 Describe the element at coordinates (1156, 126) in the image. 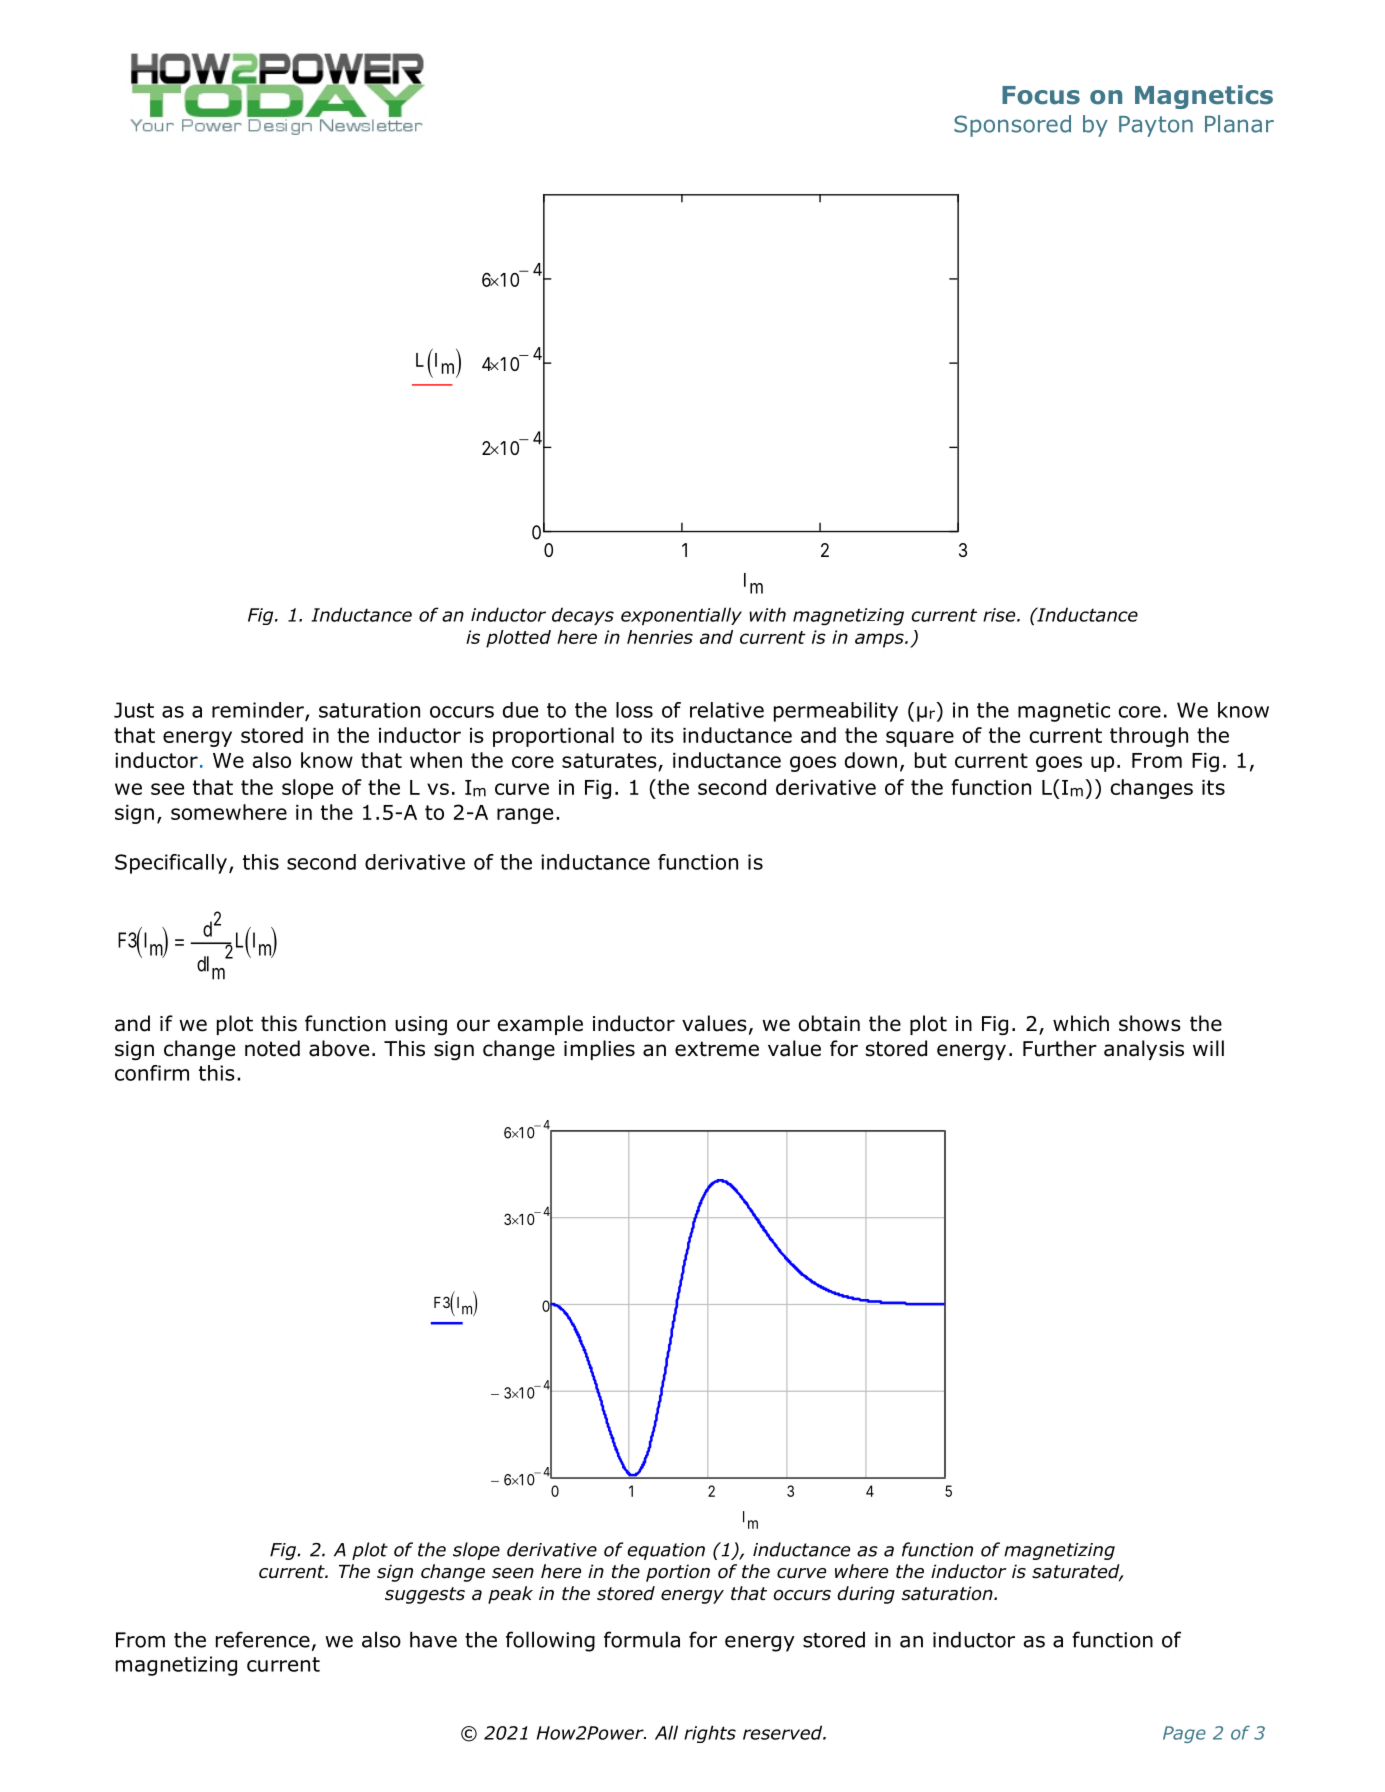

I see `Payton` at that location.
